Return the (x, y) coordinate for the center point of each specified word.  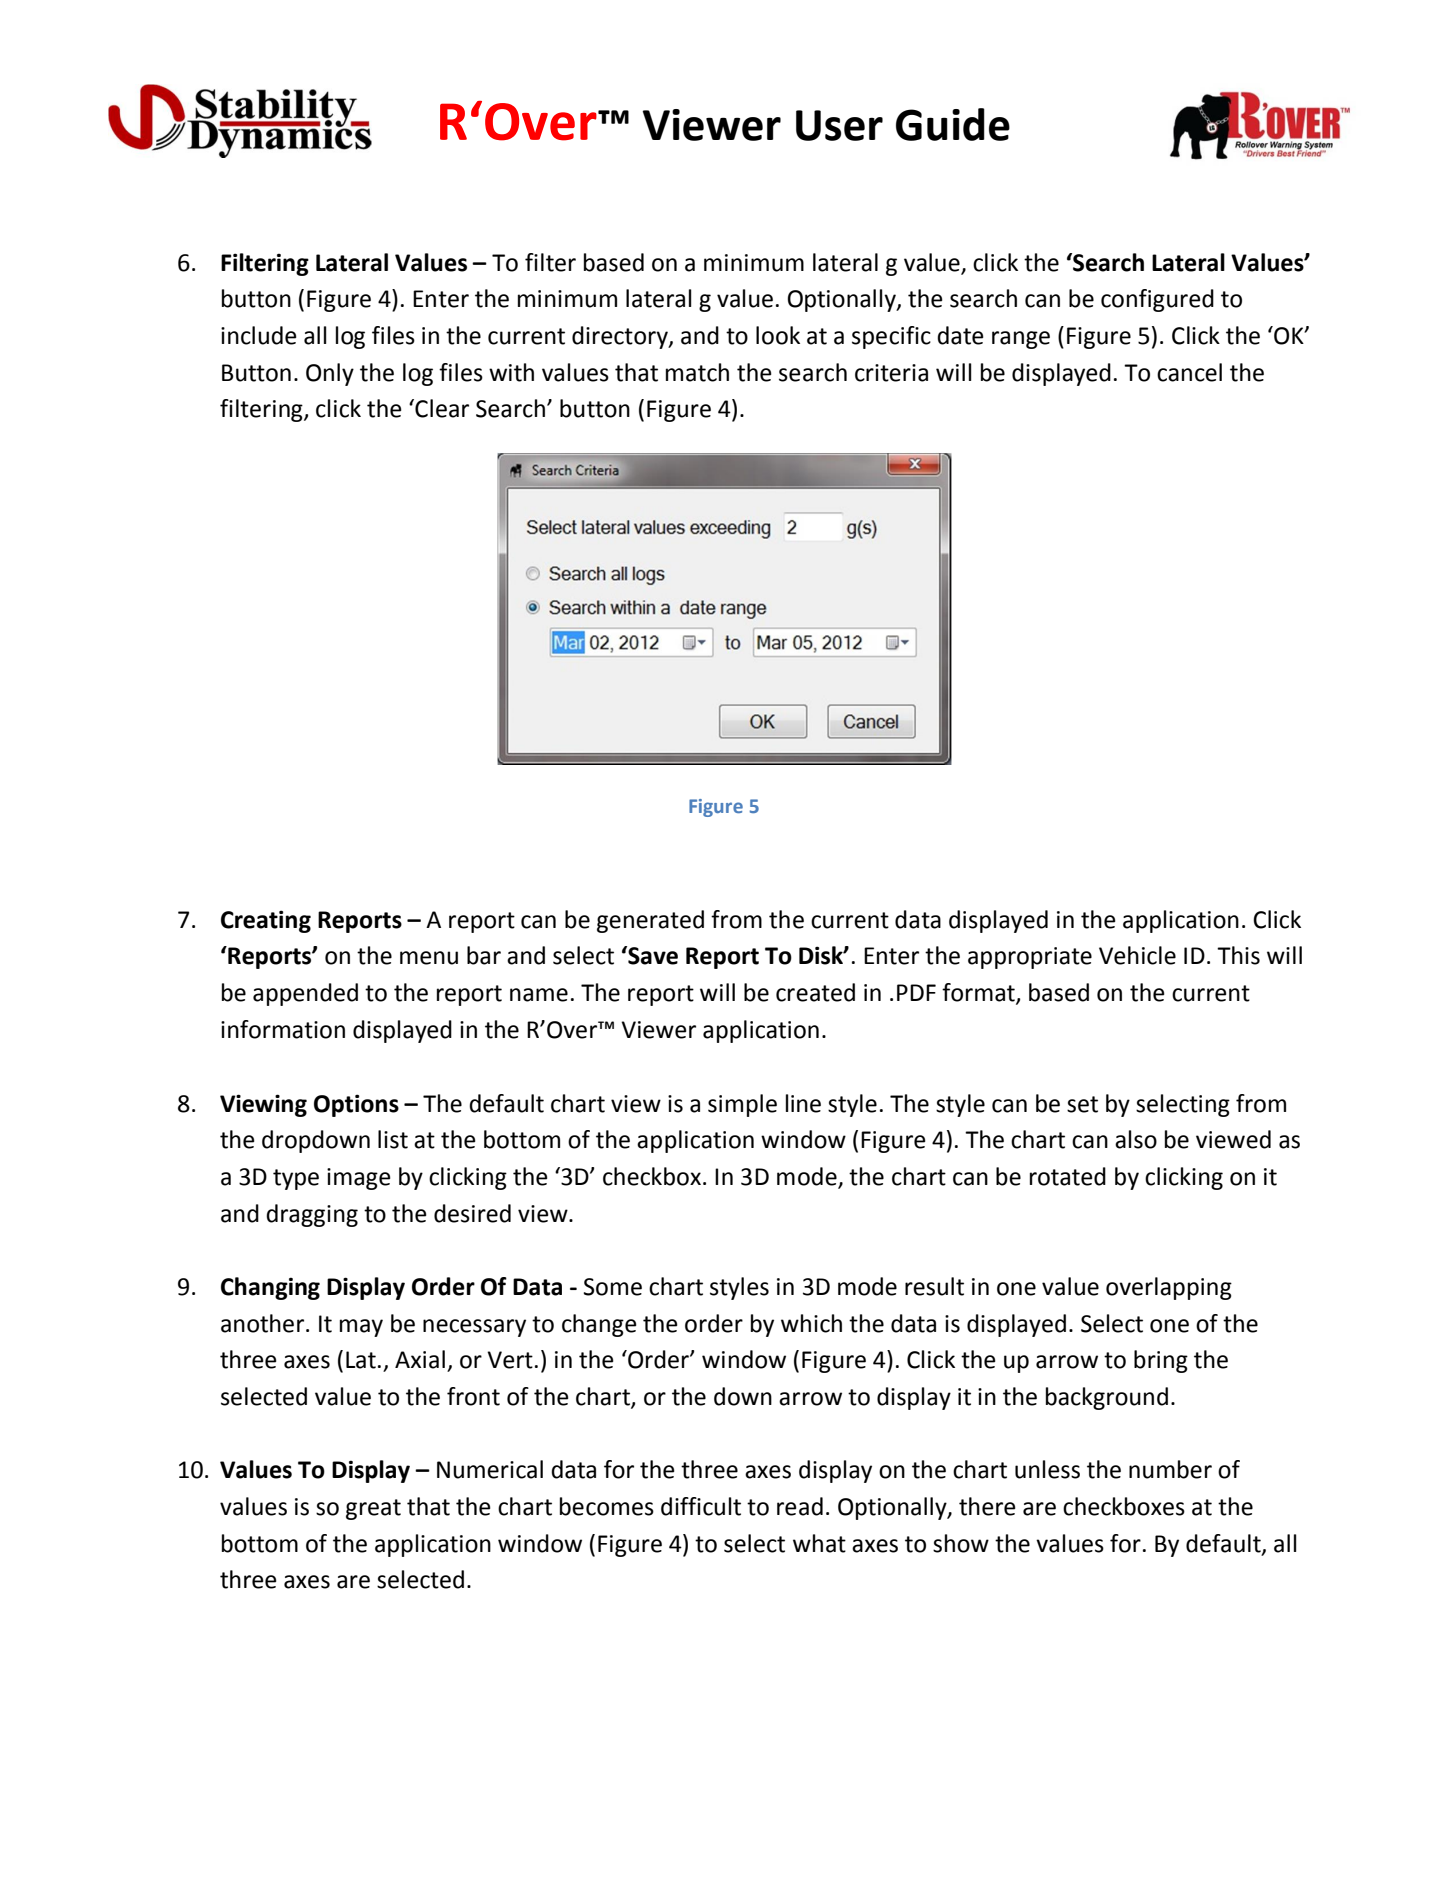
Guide (953, 124)
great (373, 1509)
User (839, 125)
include (259, 335)
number (1170, 1469)
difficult (701, 1506)
